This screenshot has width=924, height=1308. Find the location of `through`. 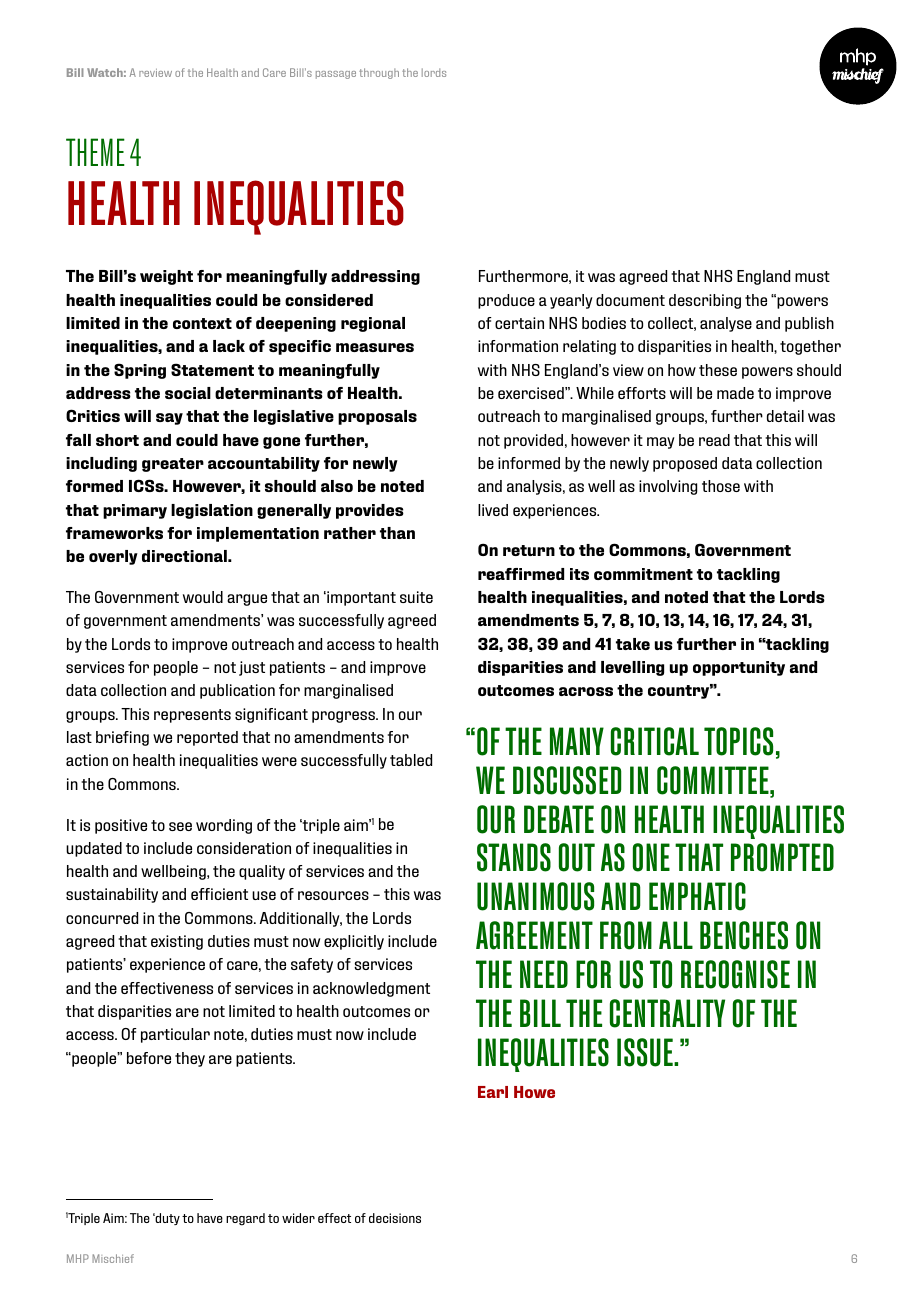

through is located at coordinates (379, 73).
